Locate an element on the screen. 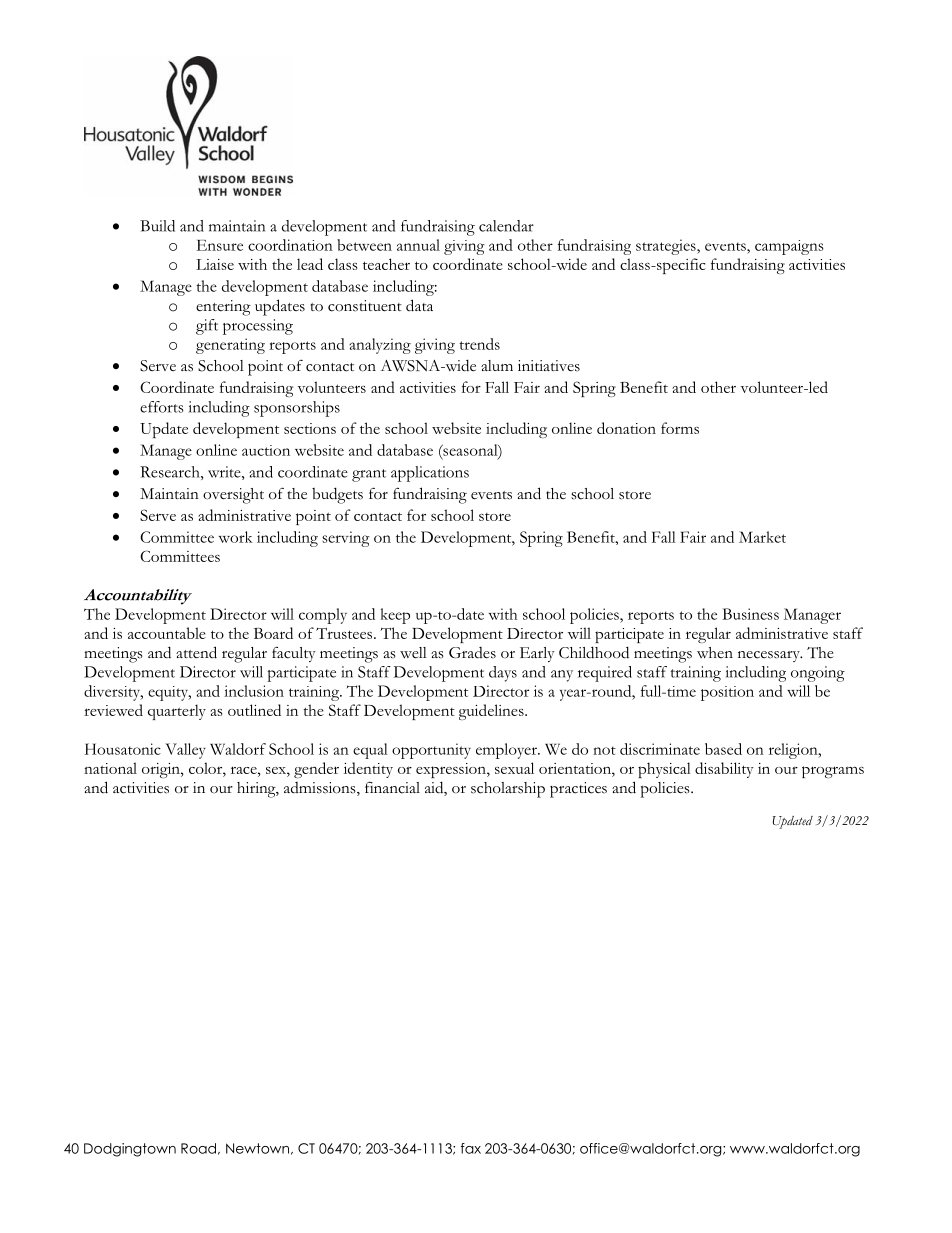 The width and height of the screenshot is (952, 1233). scholarship is located at coordinates (508, 790).
